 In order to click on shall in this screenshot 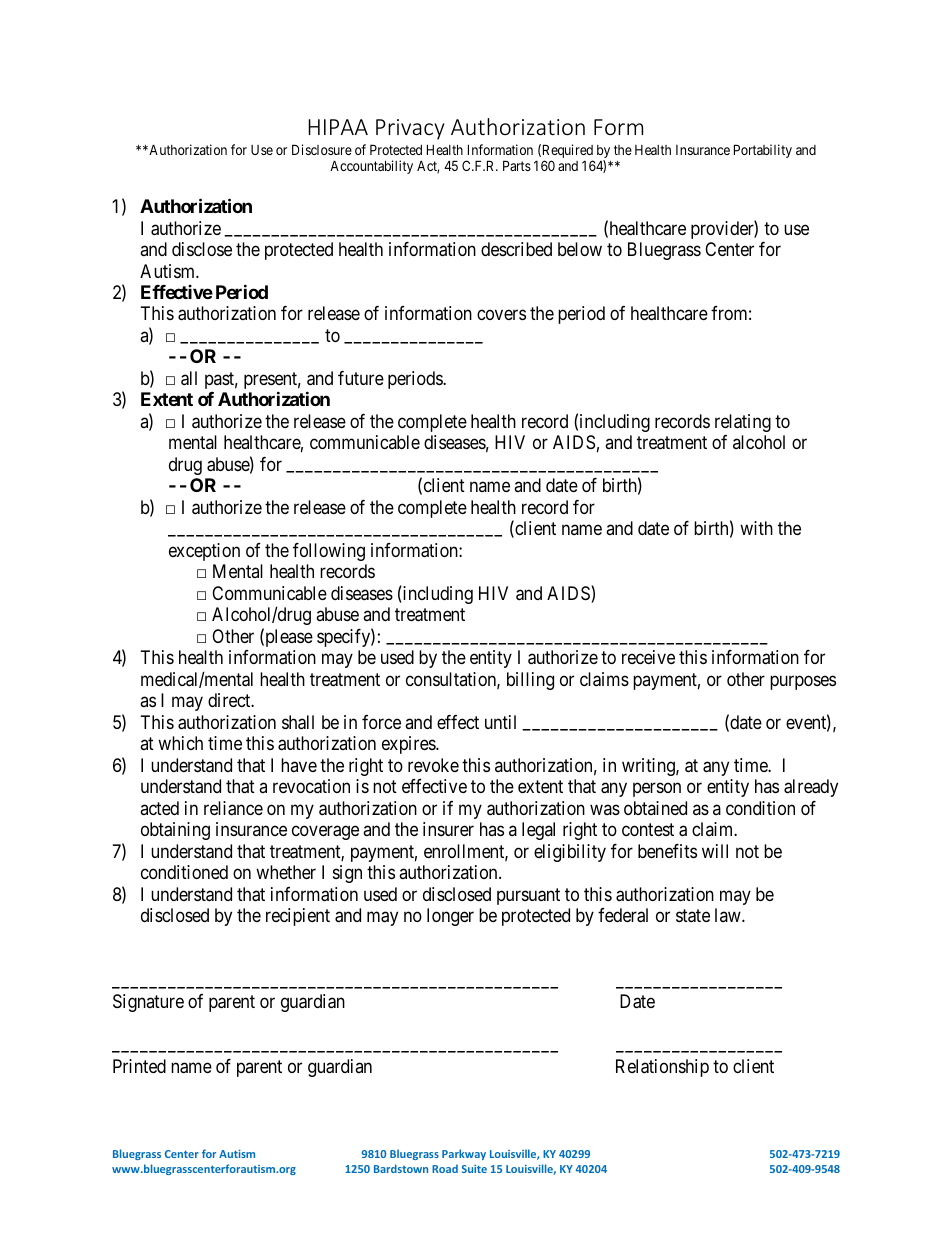, I will do `click(298, 722)`.
